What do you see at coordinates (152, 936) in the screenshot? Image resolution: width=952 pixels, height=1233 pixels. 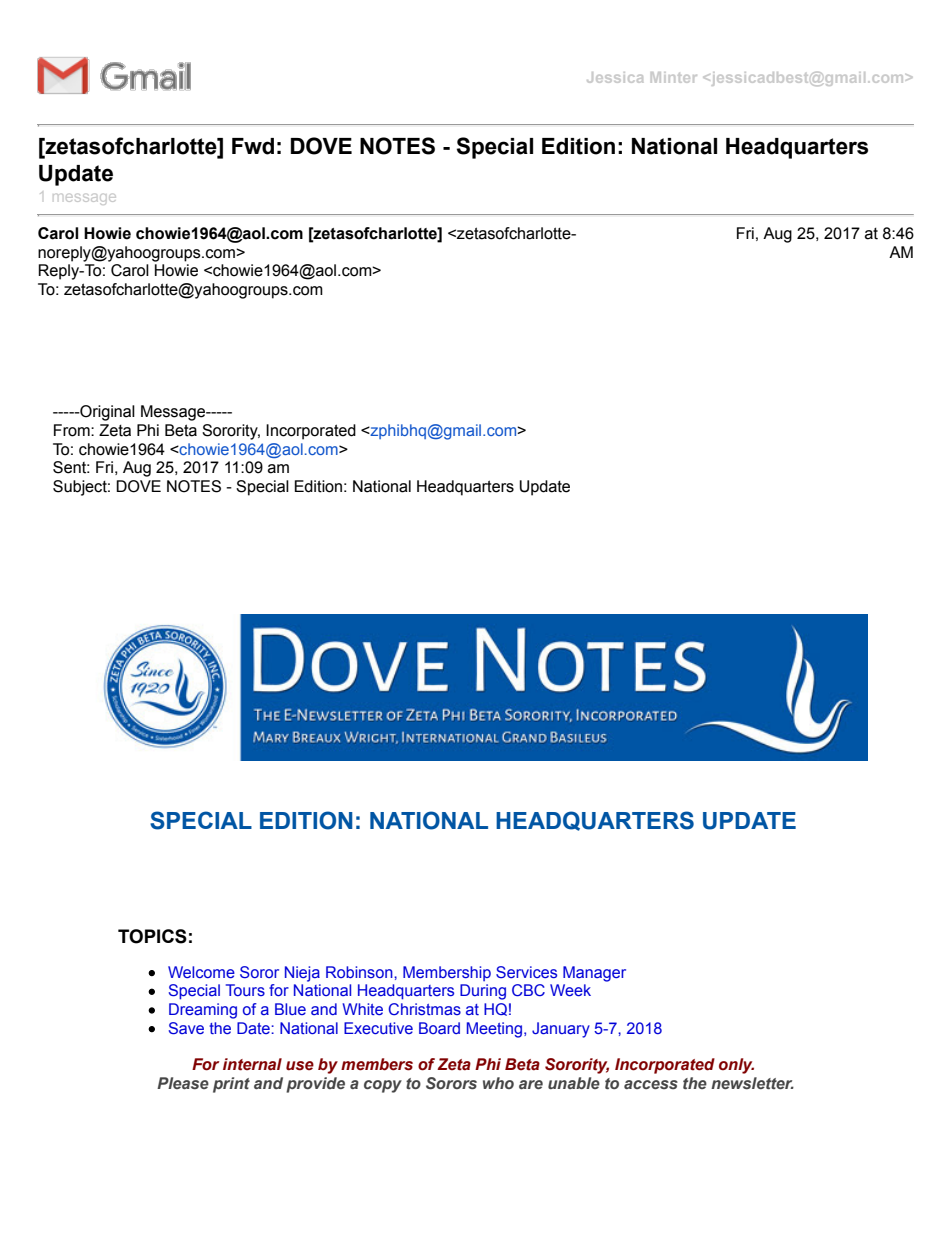 I see `TOPICS` at bounding box center [152, 936].
